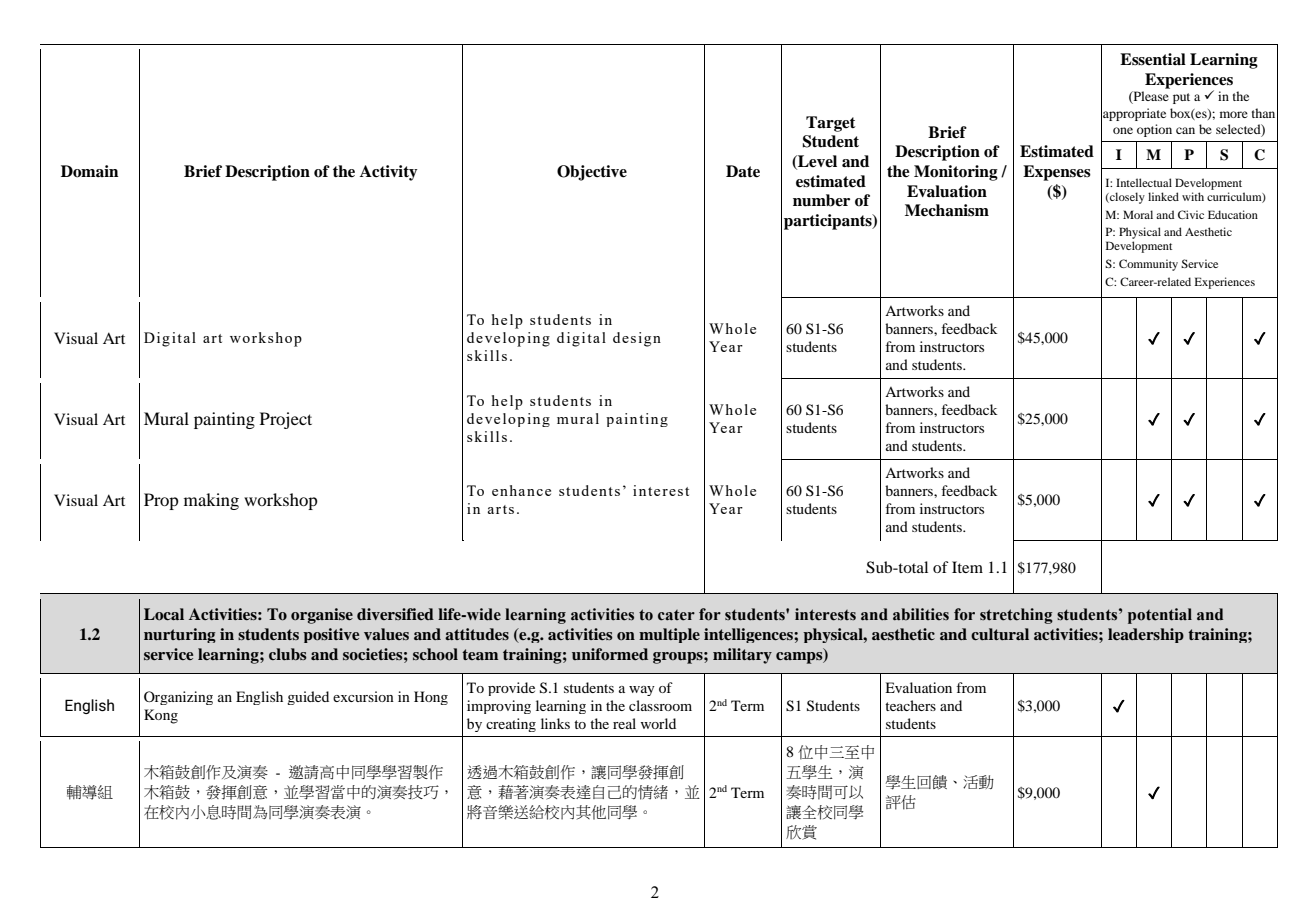  What do you see at coordinates (211, 501) in the document?
I see `making` at bounding box center [211, 501].
